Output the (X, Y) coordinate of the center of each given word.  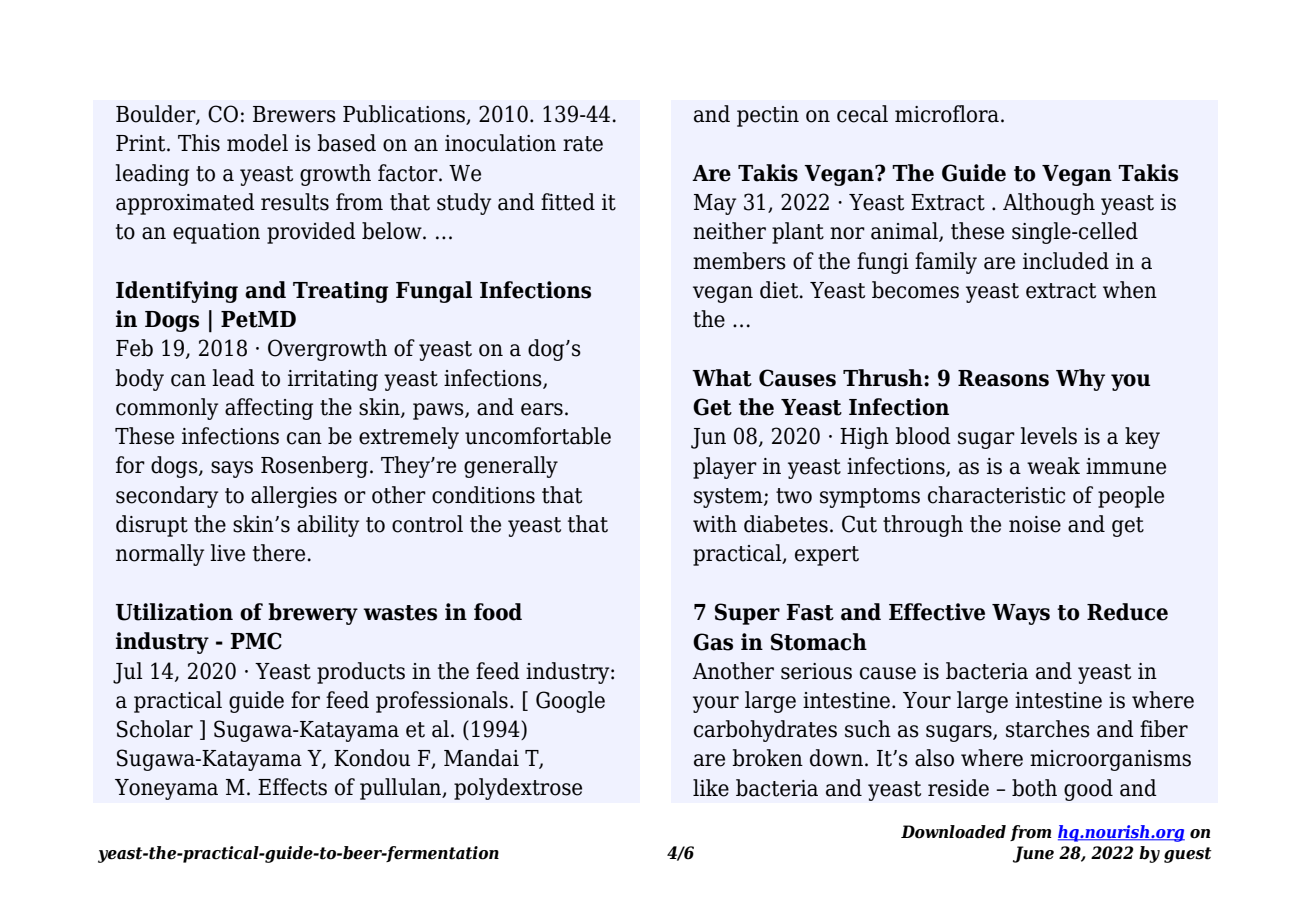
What (722, 378)
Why (1080, 380)
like (711, 788)
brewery (313, 614)
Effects (292, 787)
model (257, 143)
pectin (768, 116)
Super (747, 614)
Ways (1021, 614)
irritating (333, 380)
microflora (947, 114)
